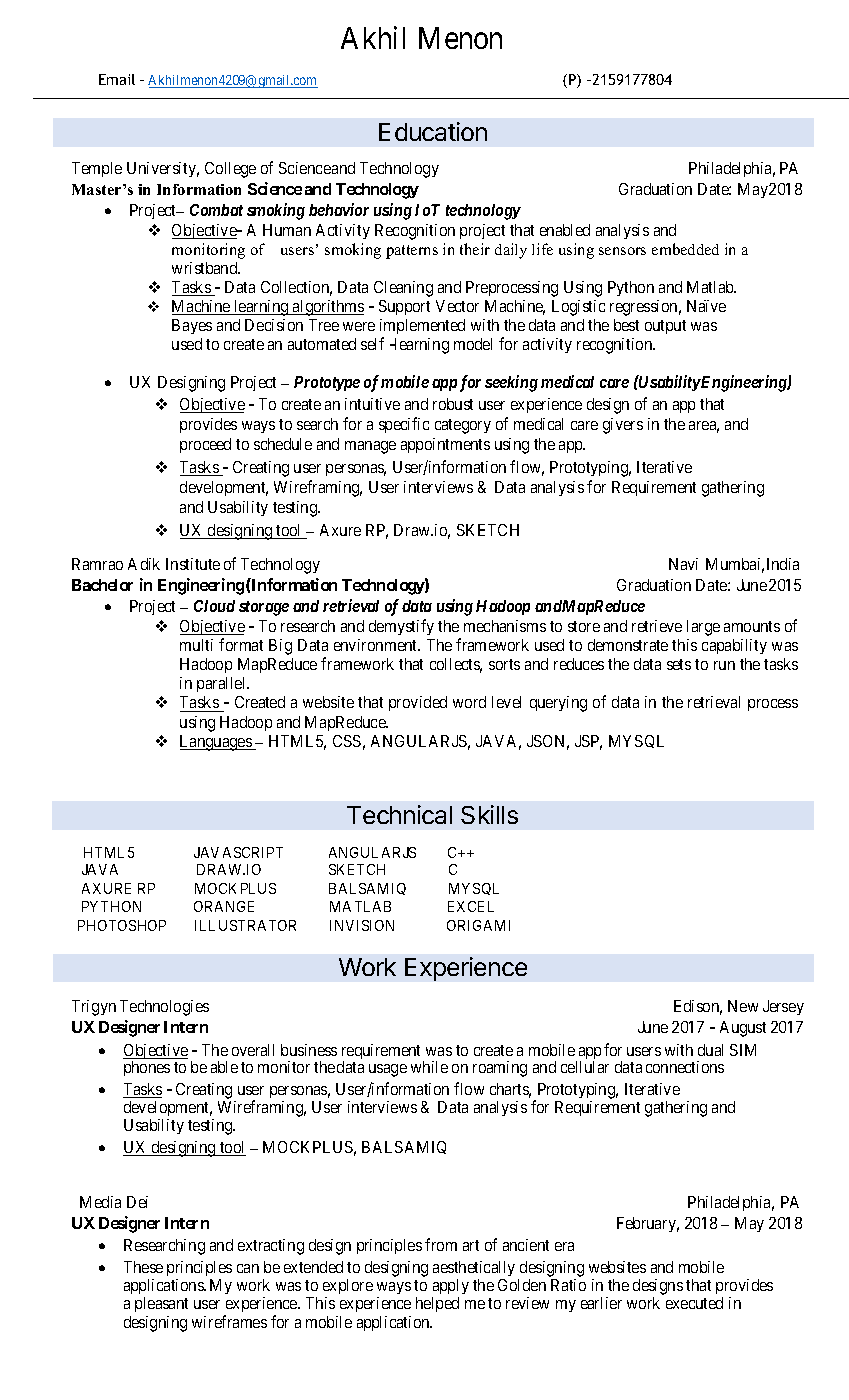 The width and height of the document is (849, 1400). What do you see at coordinates (161, 1304) in the document?
I see `pleasant` at bounding box center [161, 1304].
